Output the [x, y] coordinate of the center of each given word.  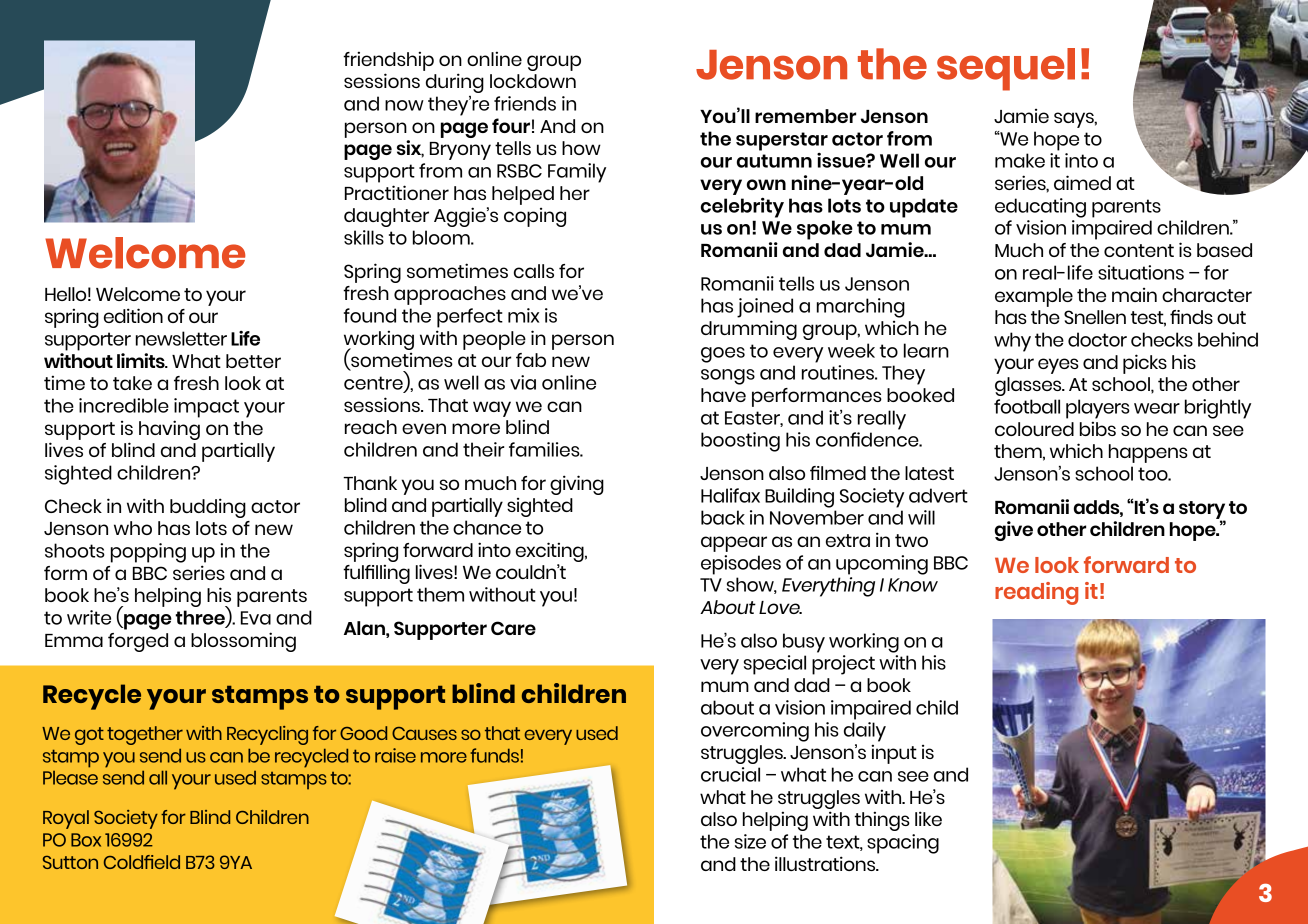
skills [364, 237]
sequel [1006, 69]
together [145, 735]
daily [865, 732]
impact [206, 408]
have [723, 395]
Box [86, 840]
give [1014, 531]
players [1098, 409]
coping [535, 217]
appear [734, 544]
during [455, 83]
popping [148, 553]
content [1139, 250]
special [775, 665]
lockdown [533, 81]
